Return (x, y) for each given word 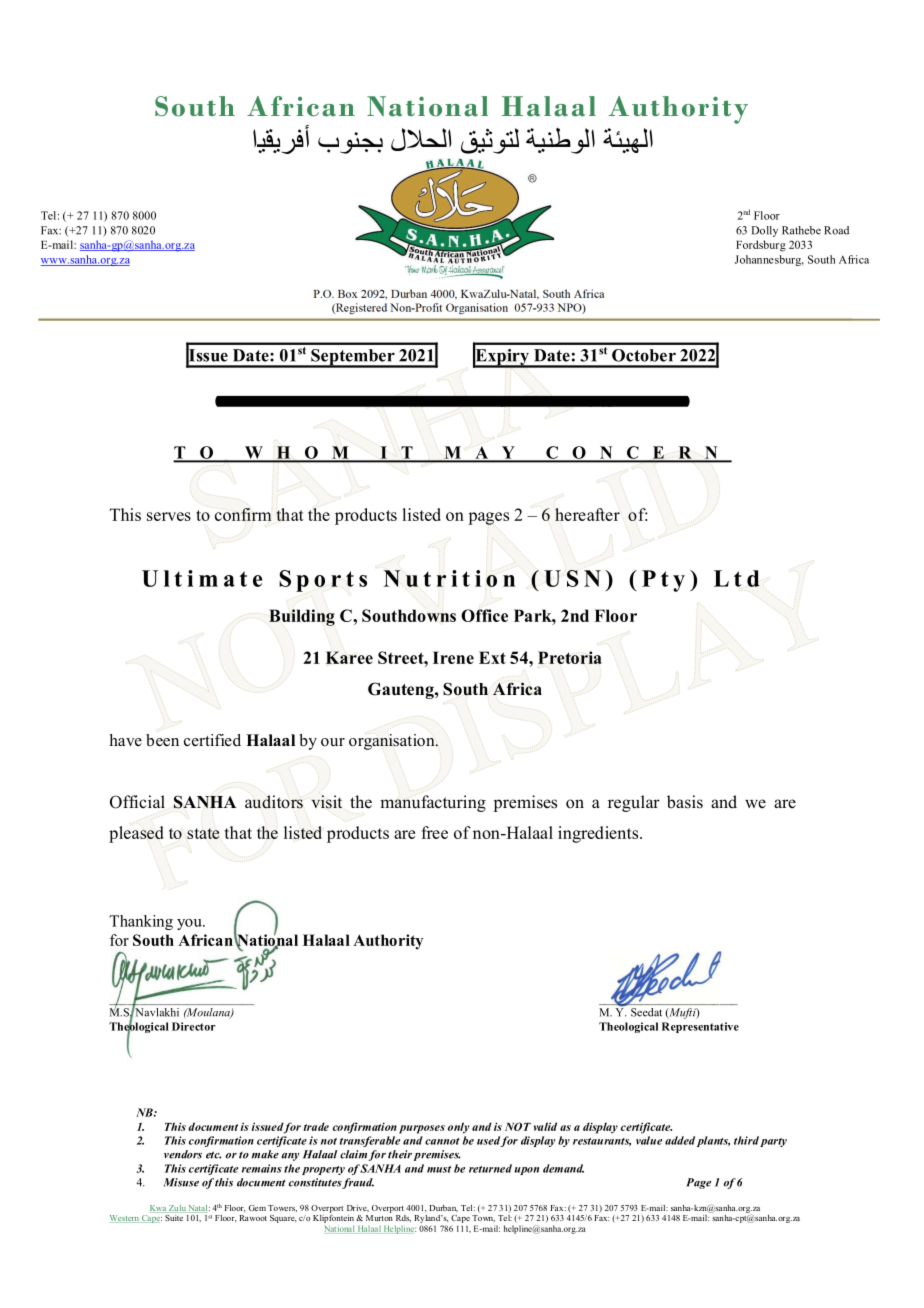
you (190, 924)
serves (169, 516)
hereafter (587, 514)
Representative (700, 1027)
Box (348, 294)
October (644, 355)
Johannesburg (769, 260)
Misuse (181, 1182)
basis (685, 802)
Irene (453, 657)
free (434, 832)
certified (212, 740)
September (353, 358)
